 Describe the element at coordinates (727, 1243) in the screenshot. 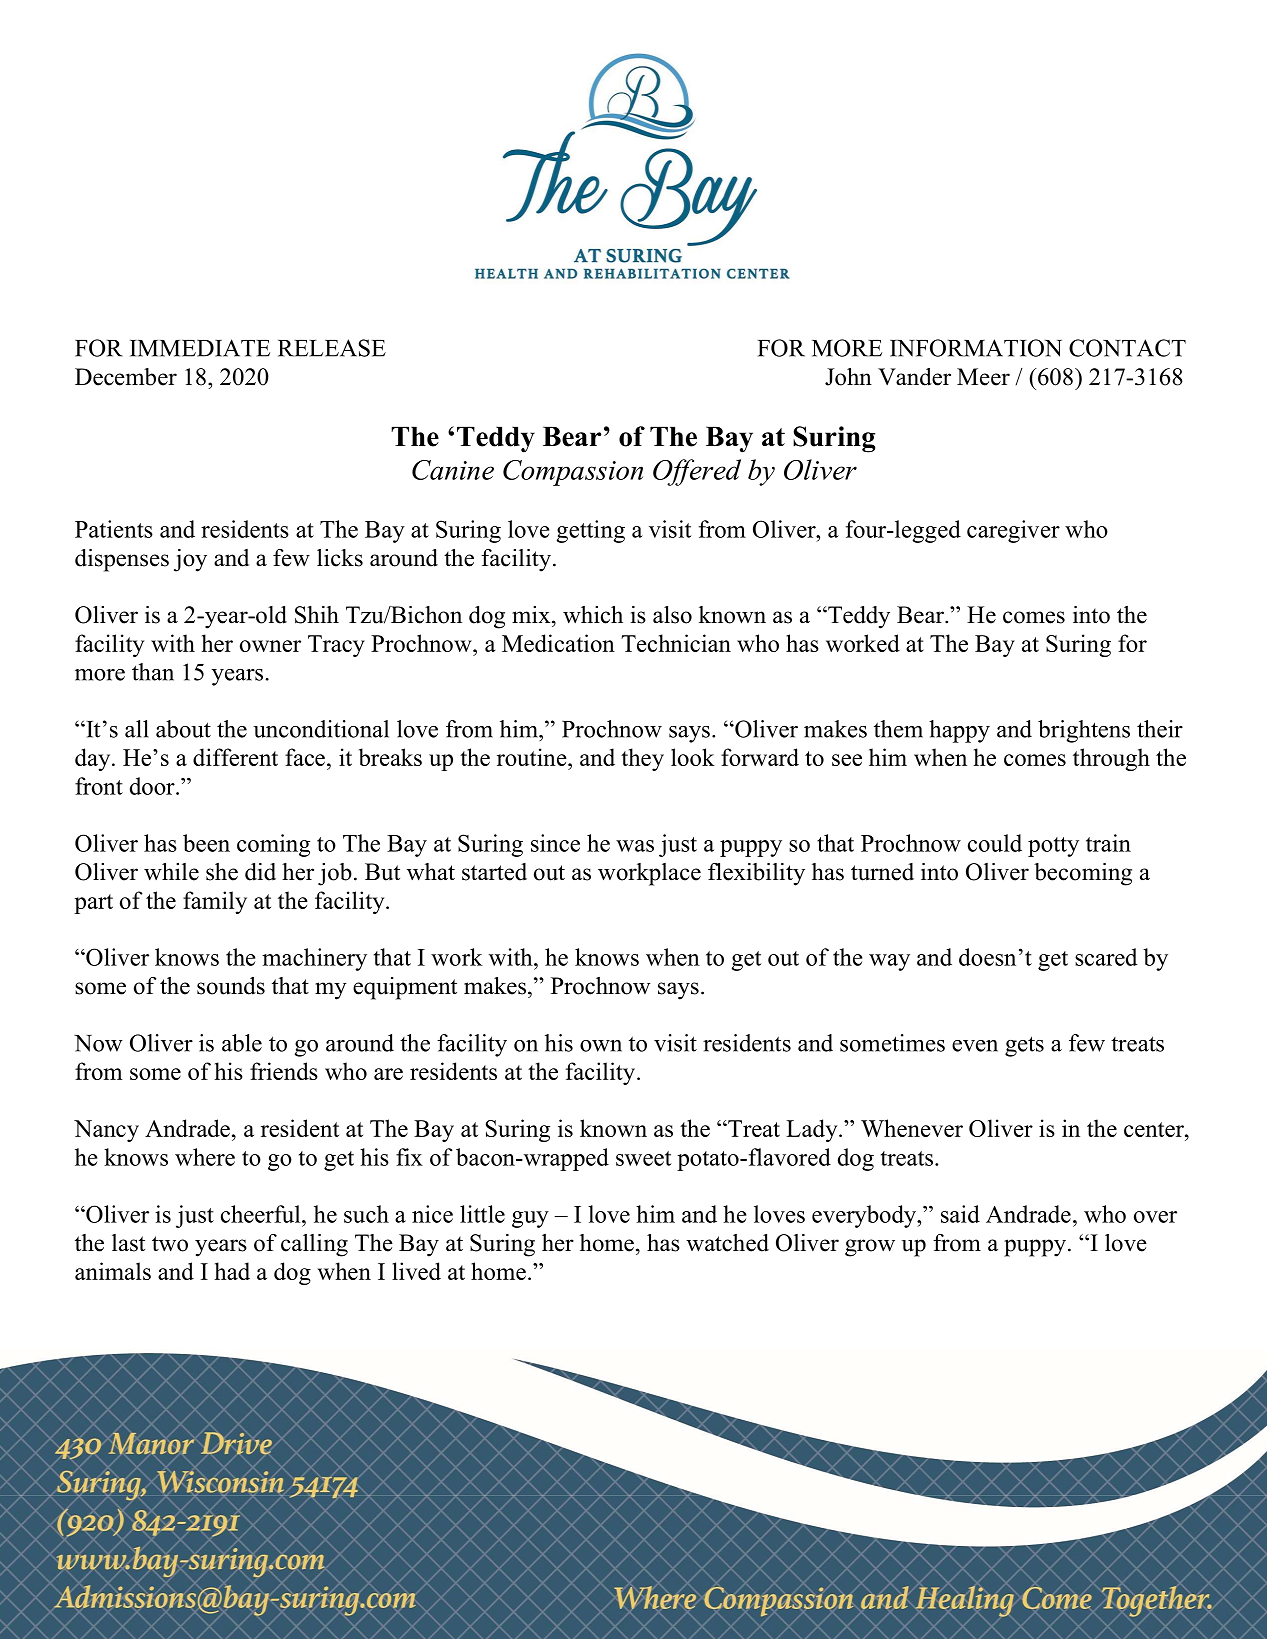

I see `watched` at that location.
